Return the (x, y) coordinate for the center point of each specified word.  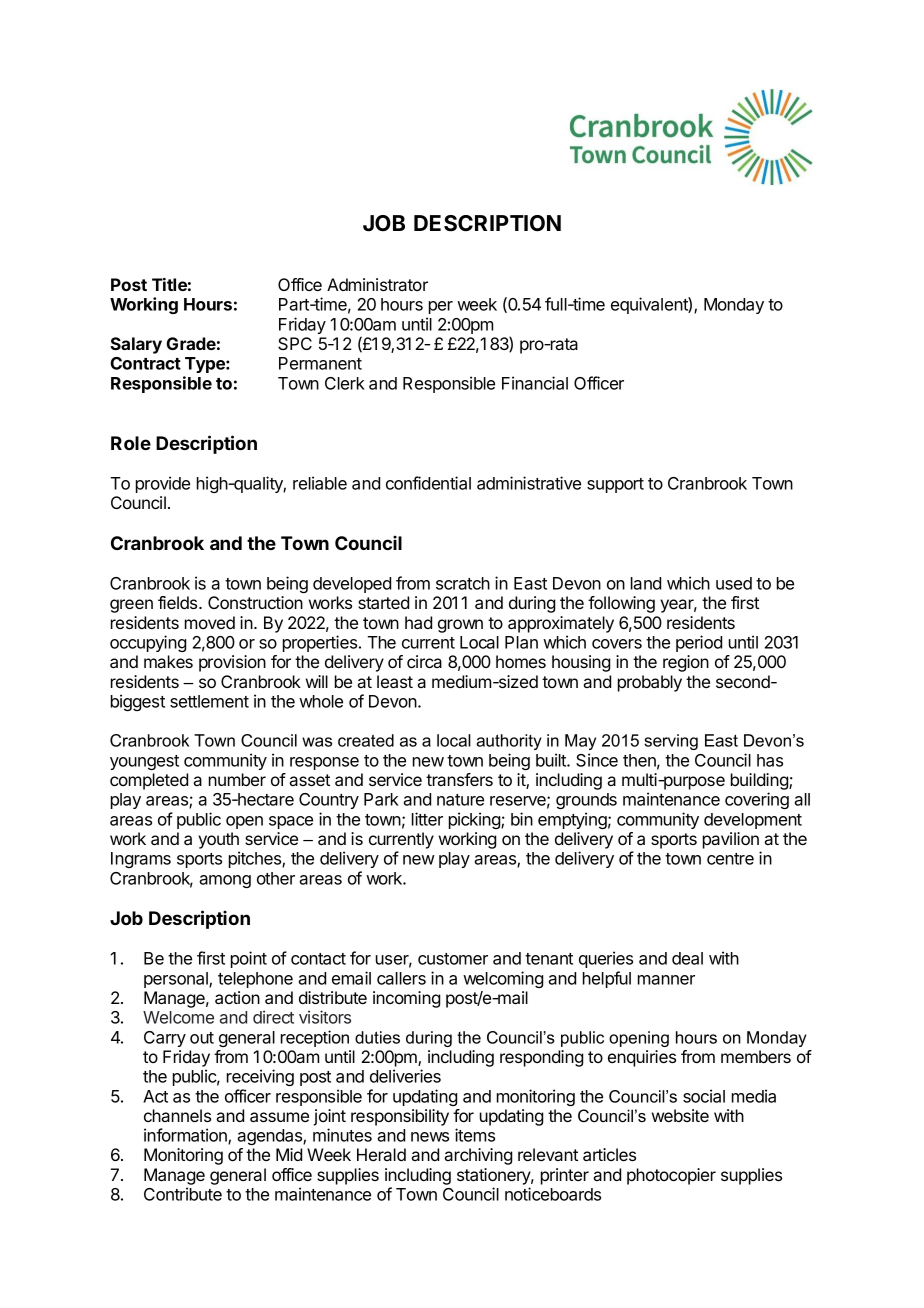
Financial (535, 383)
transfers (459, 779)
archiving (478, 1156)
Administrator (377, 284)
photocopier (671, 1176)
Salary (136, 345)
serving (671, 742)
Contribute (183, 1194)
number (237, 779)
